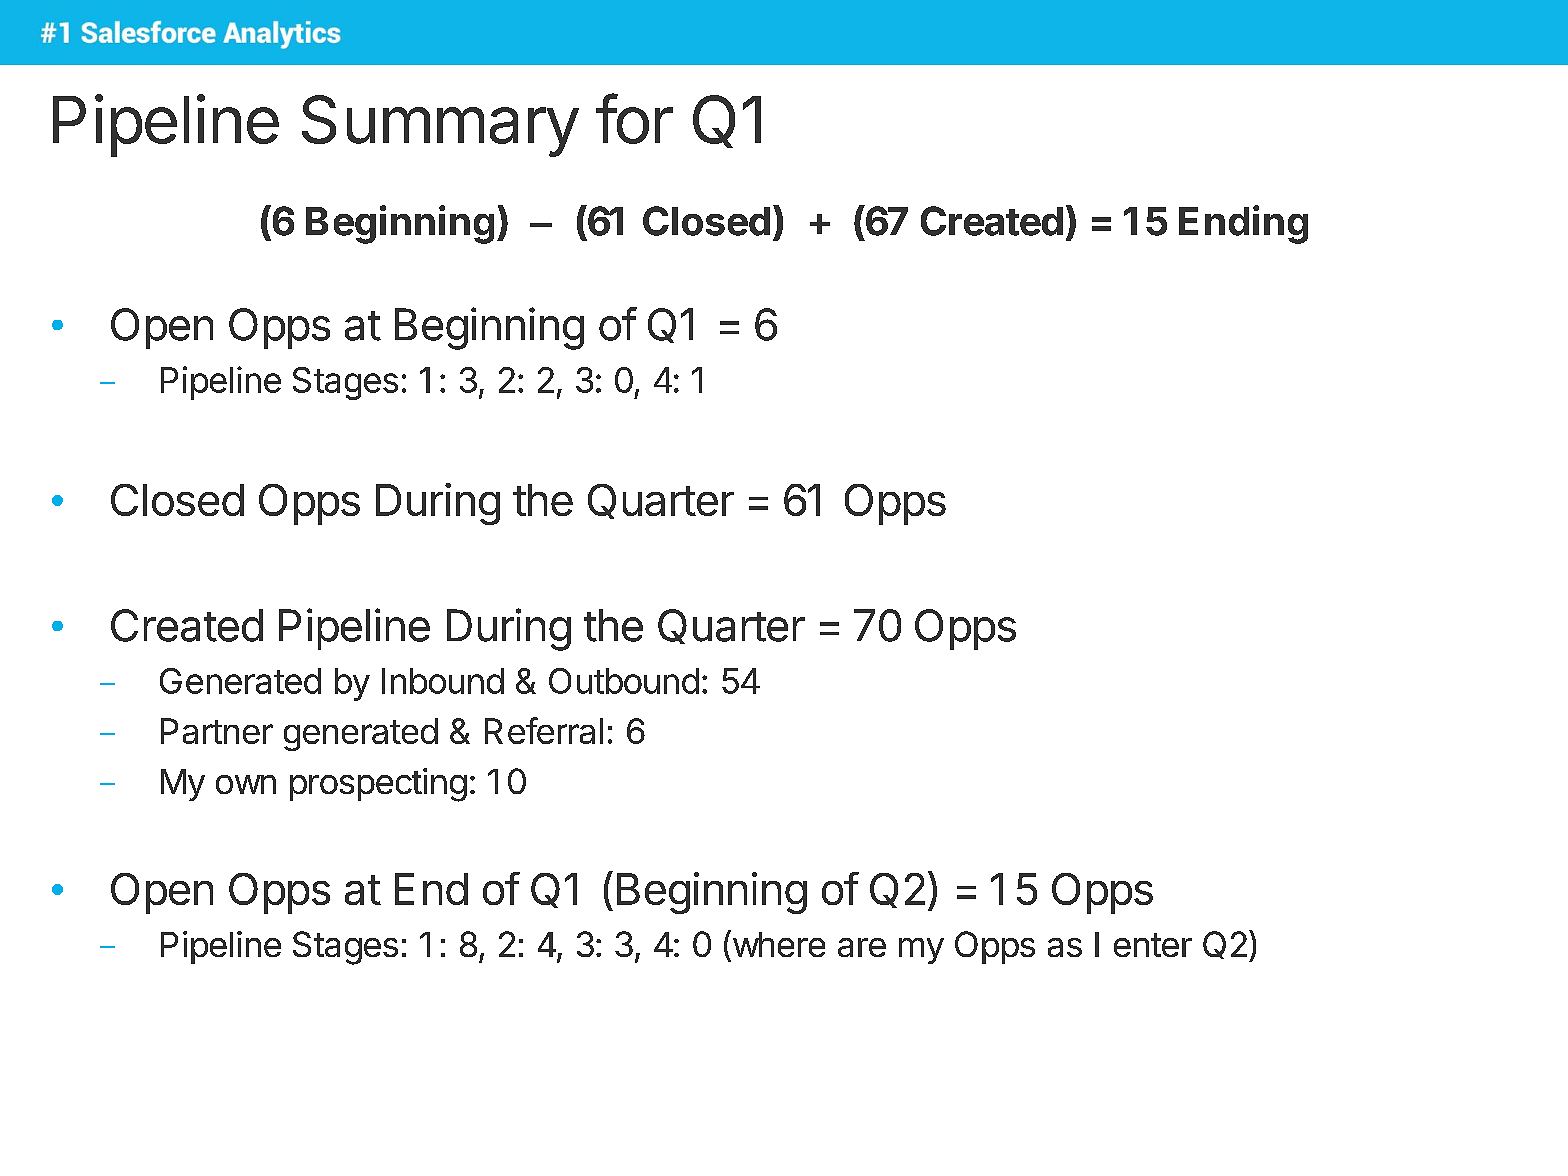  What do you see at coordinates (378, 785) in the screenshot?
I see `prospecting` at bounding box center [378, 785].
